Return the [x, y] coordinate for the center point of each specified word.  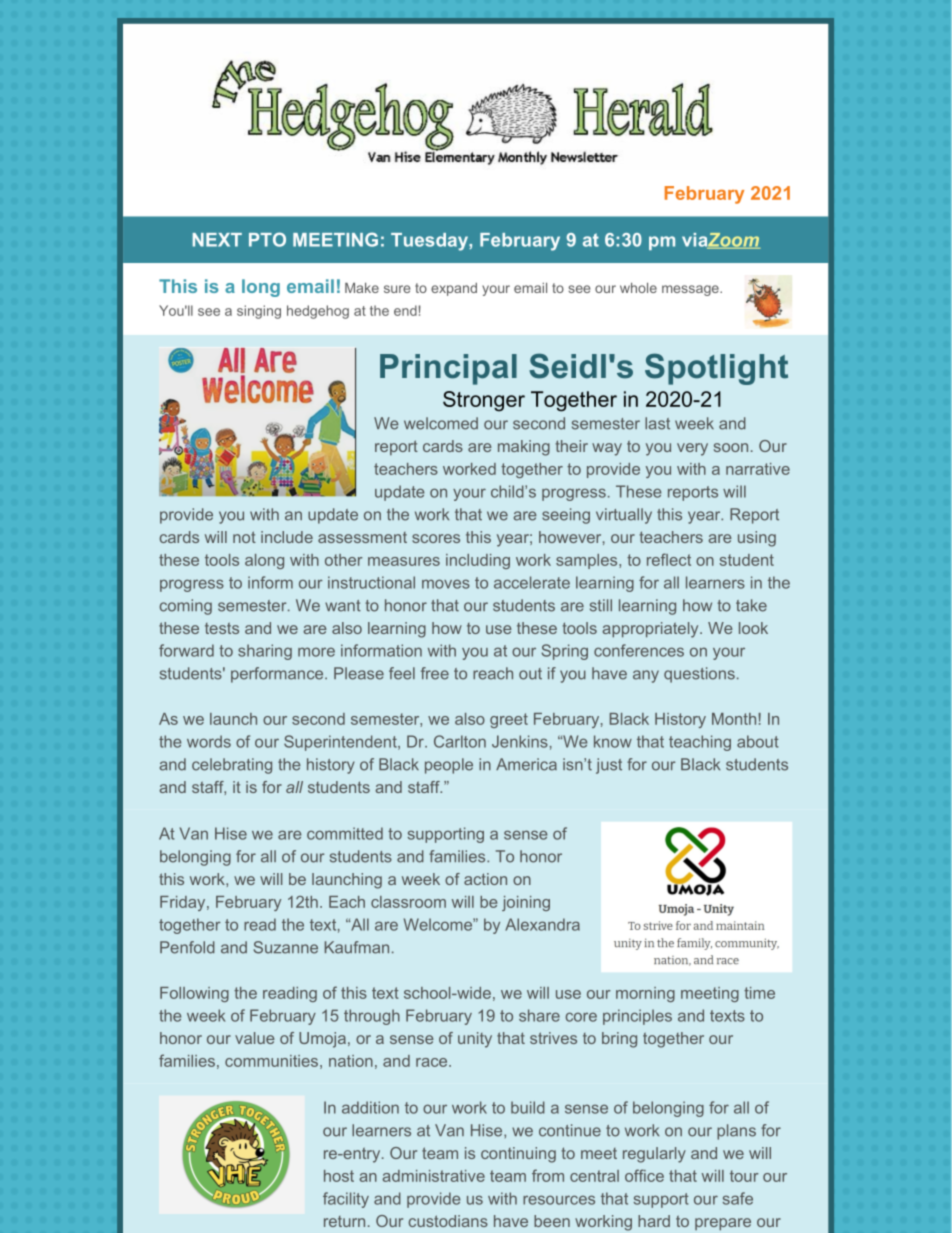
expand [454, 289]
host [339, 1176]
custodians [448, 1221]
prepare [723, 1224]
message [691, 290]
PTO [267, 239]
